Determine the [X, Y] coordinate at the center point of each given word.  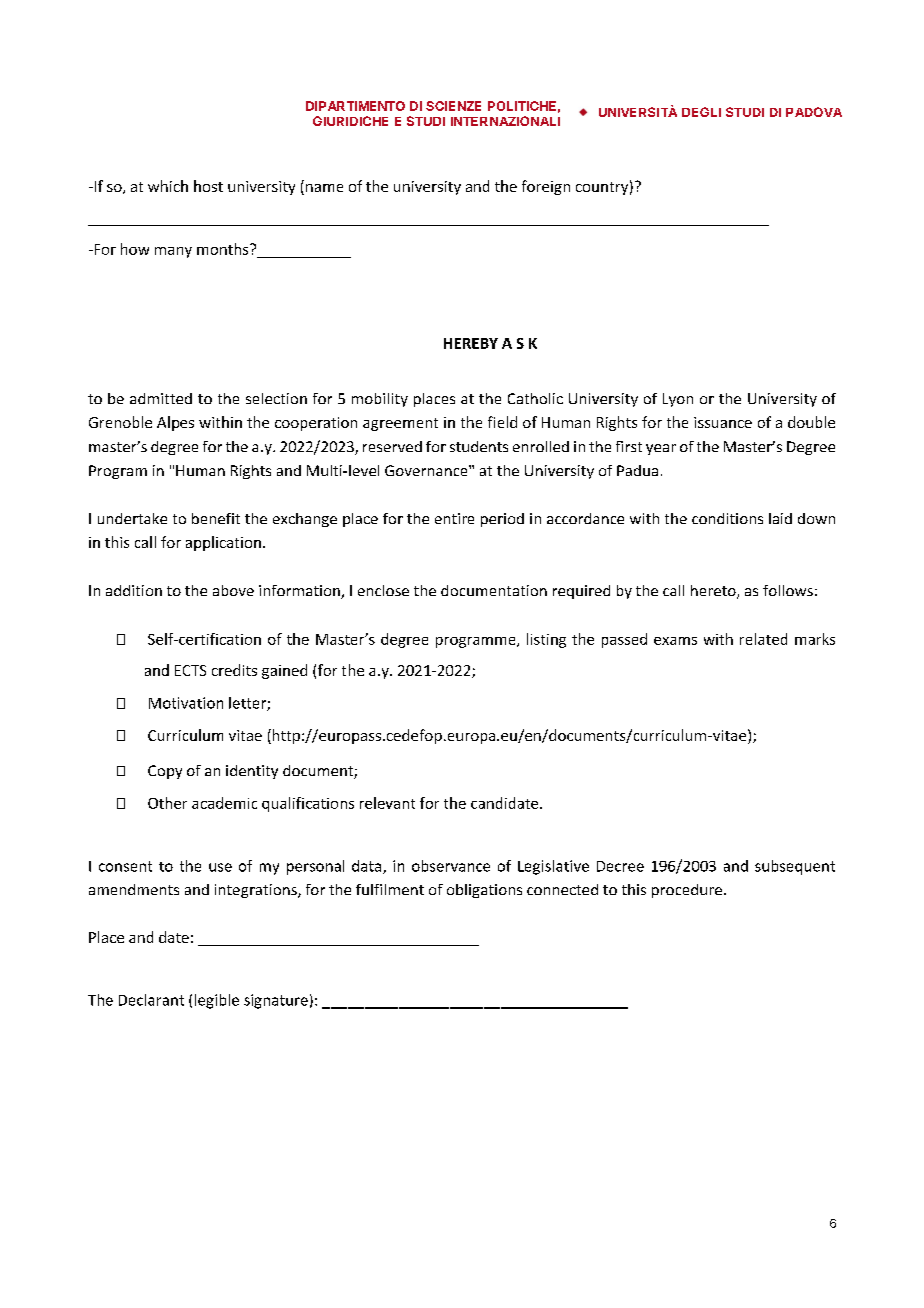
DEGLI [701, 112]
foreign [546, 187]
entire [454, 518]
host [208, 186]
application [223, 543]
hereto [714, 592]
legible [217, 1001]
